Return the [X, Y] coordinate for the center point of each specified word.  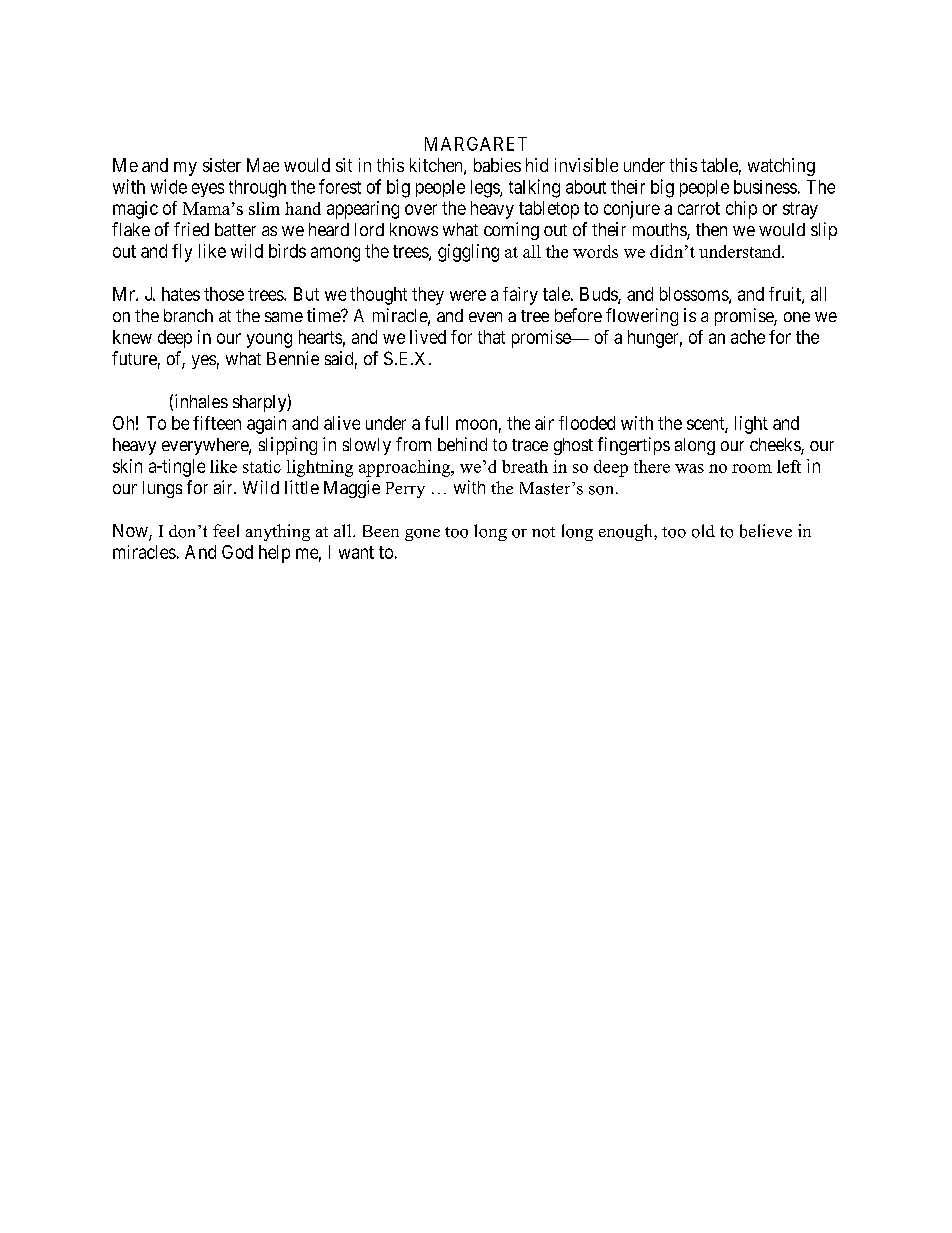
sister [222, 165]
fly [182, 253]
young [269, 340]
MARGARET [476, 144]
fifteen [217, 423]
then [711, 229]
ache [748, 337]
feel [226, 530]
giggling [468, 253]
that [491, 337]
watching [781, 167]
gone [422, 535]
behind [462, 444]
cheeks [776, 446]
